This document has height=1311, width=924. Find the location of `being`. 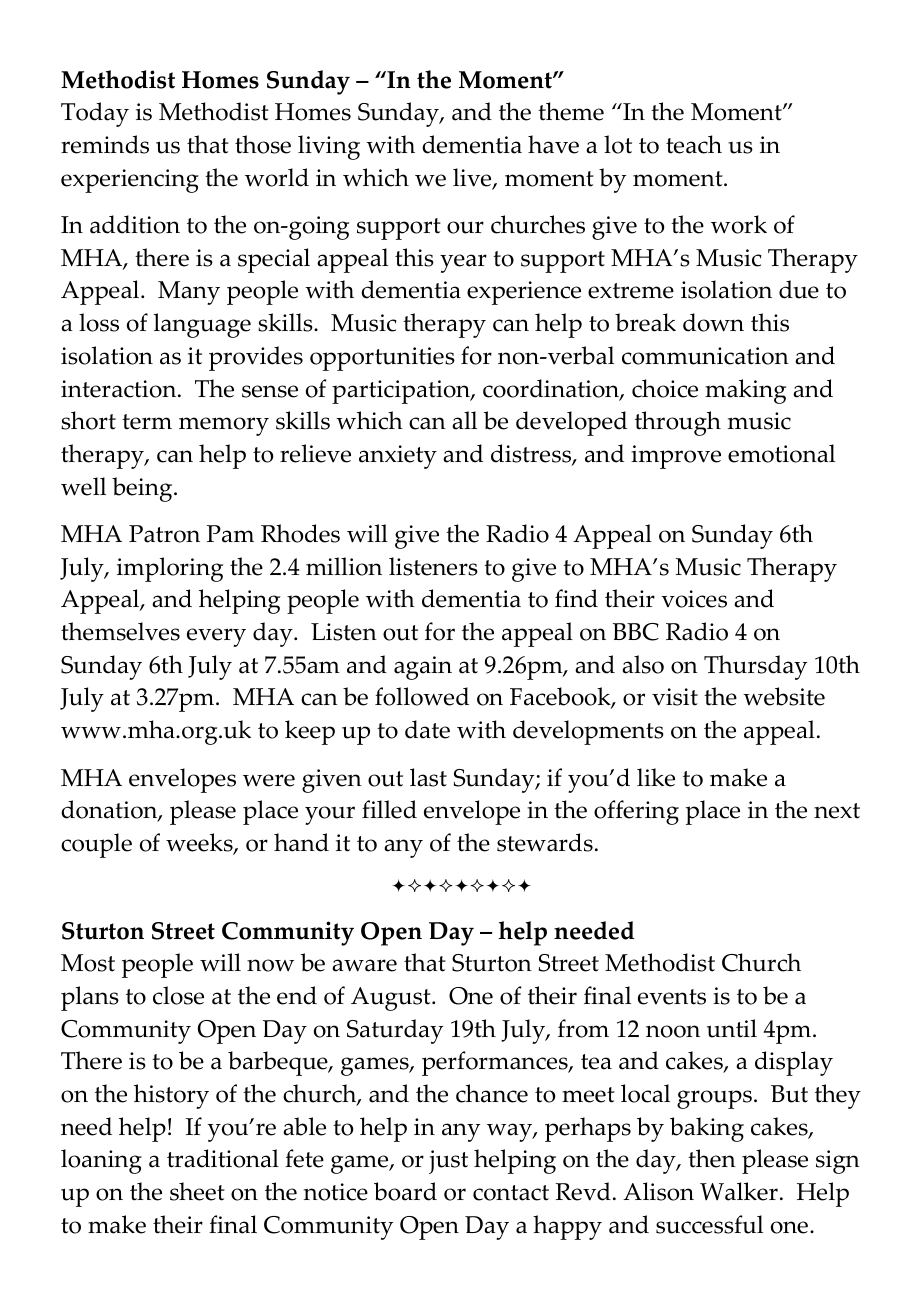

being is located at coordinates (143, 489).
